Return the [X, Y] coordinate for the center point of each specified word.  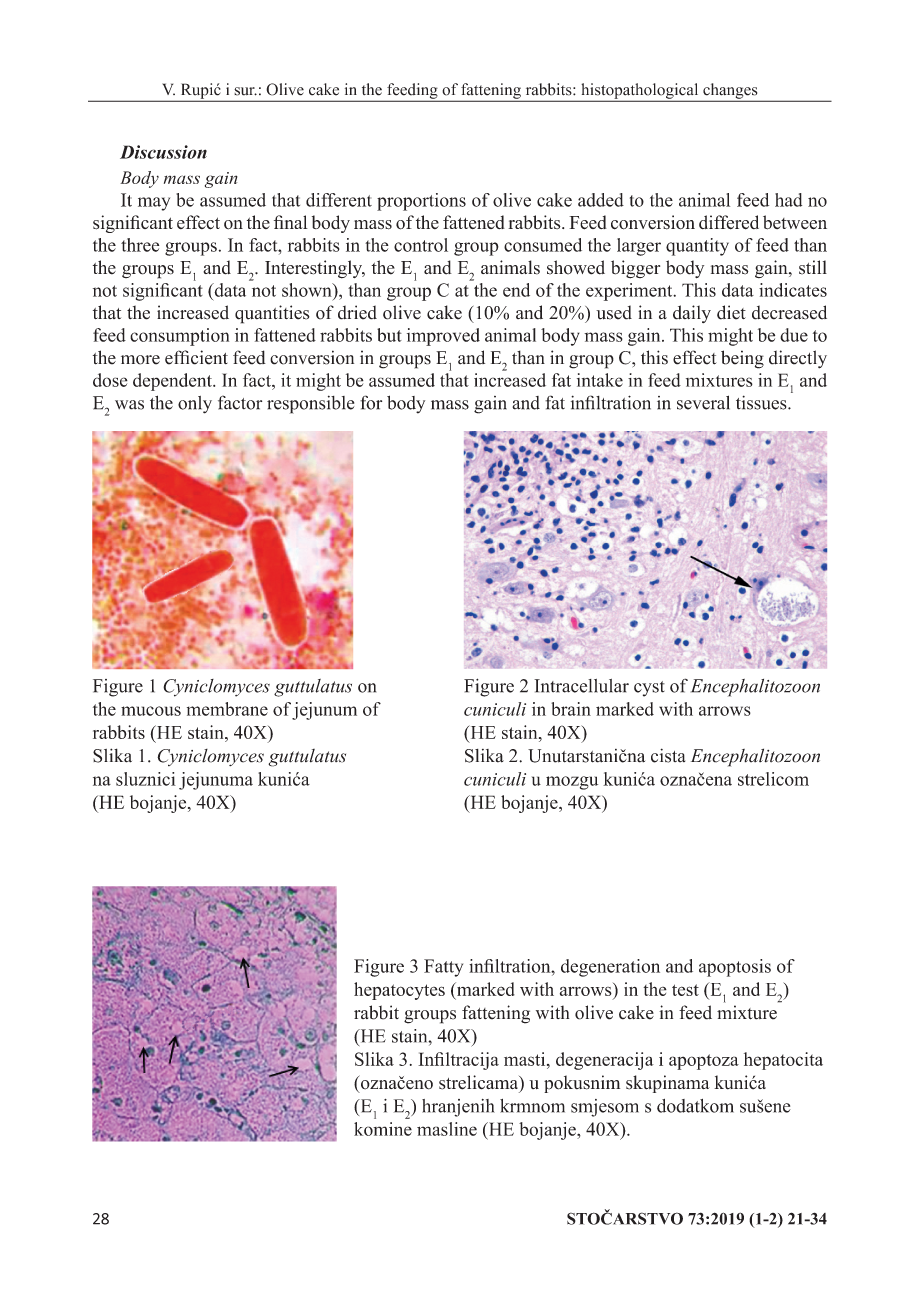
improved [443, 337]
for [371, 402]
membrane [227, 709]
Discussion [163, 152]
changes [730, 92]
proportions [421, 202]
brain [571, 709]
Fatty [443, 968]
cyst [649, 689]
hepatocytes [399, 991]
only [195, 405]
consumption [179, 337]
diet [731, 312]
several [703, 402]
